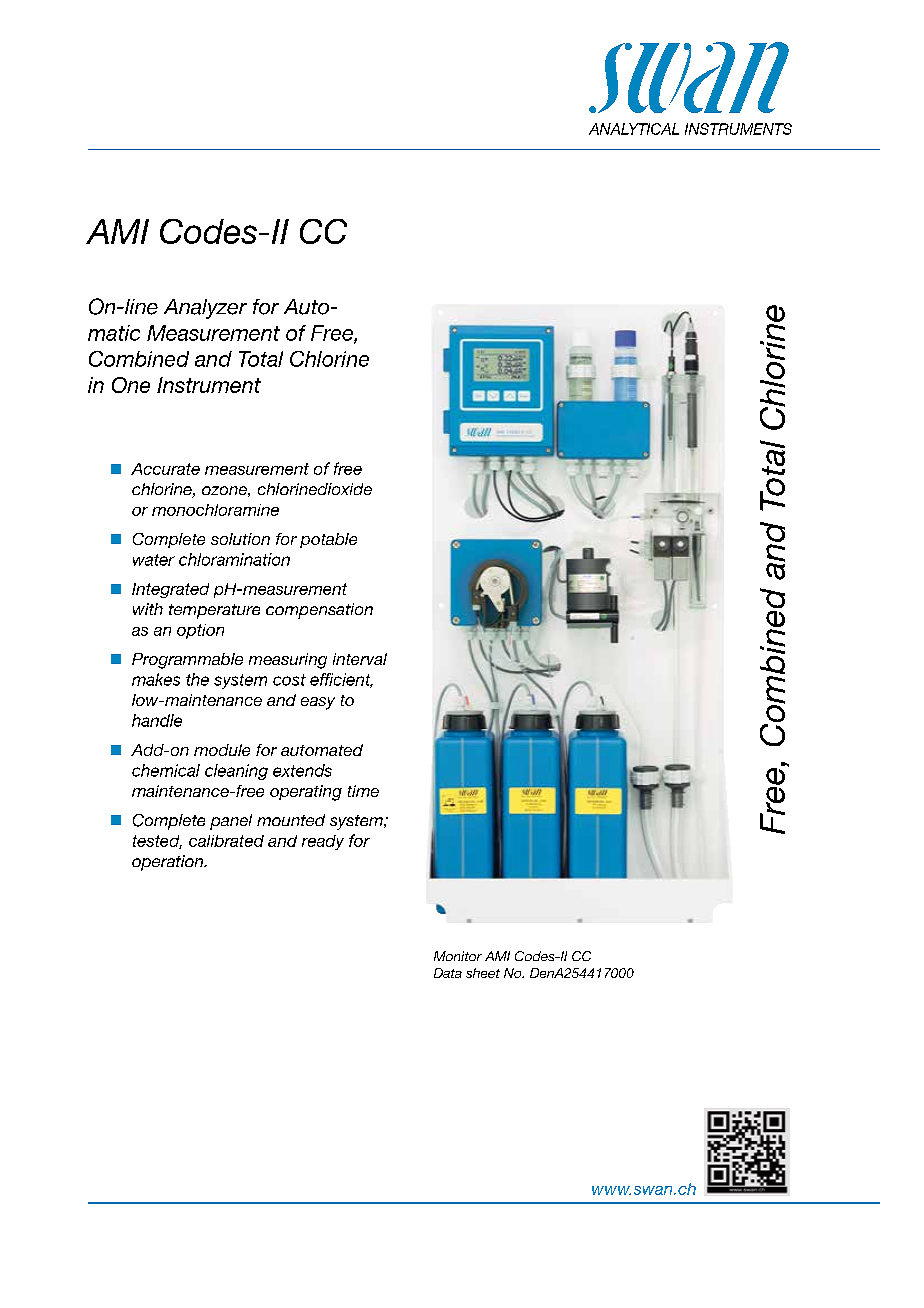  I want to click on Data, so click(448, 973).
